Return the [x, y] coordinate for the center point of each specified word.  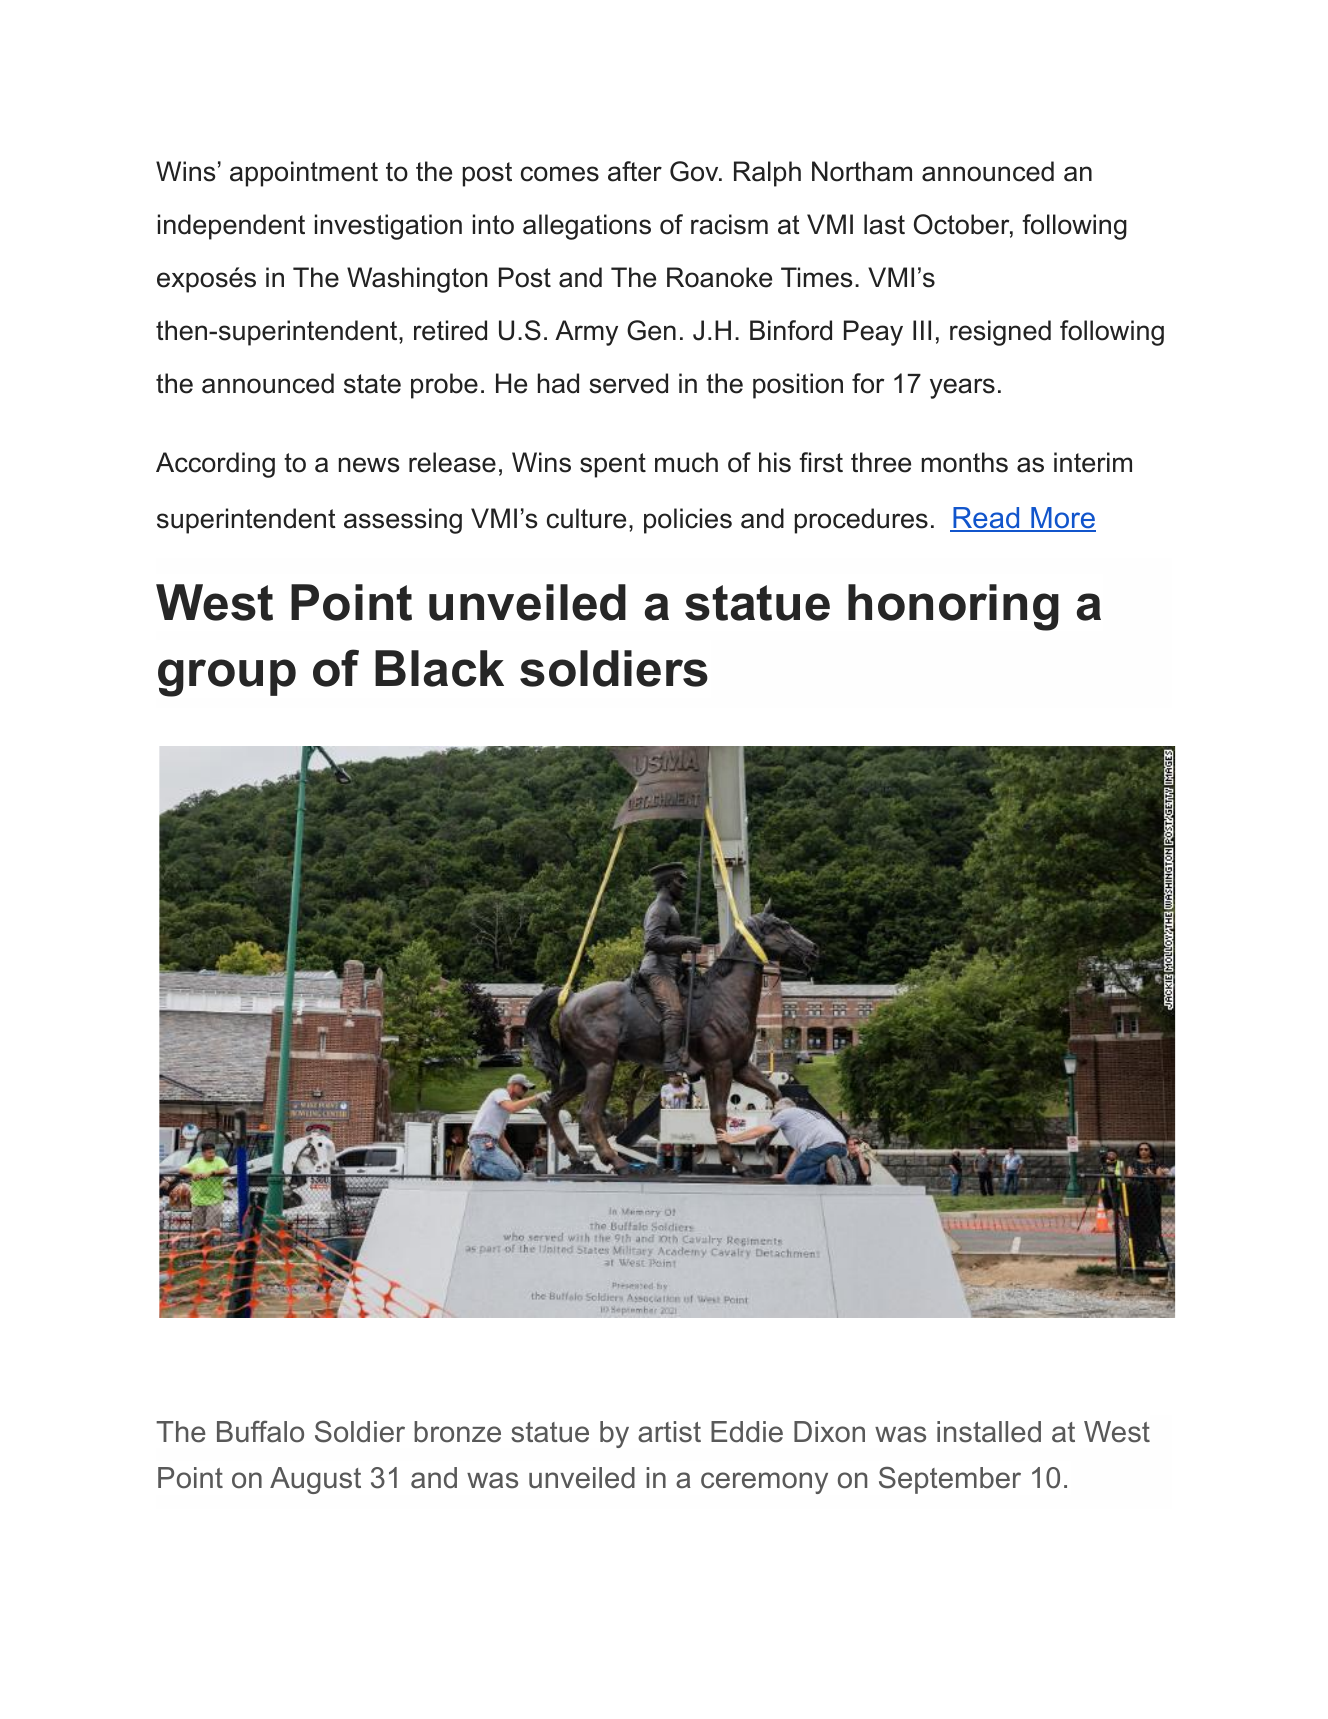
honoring [953, 607]
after [635, 171]
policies [688, 521]
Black [439, 668]
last [884, 224]
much [686, 462]
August [315, 1480]
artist [669, 1432]
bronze [457, 1432]
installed [989, 1432]
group [227, 678]
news [369, 465]
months [965, 462]
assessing [403, 521]
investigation [388, 227]
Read [986, 519]
